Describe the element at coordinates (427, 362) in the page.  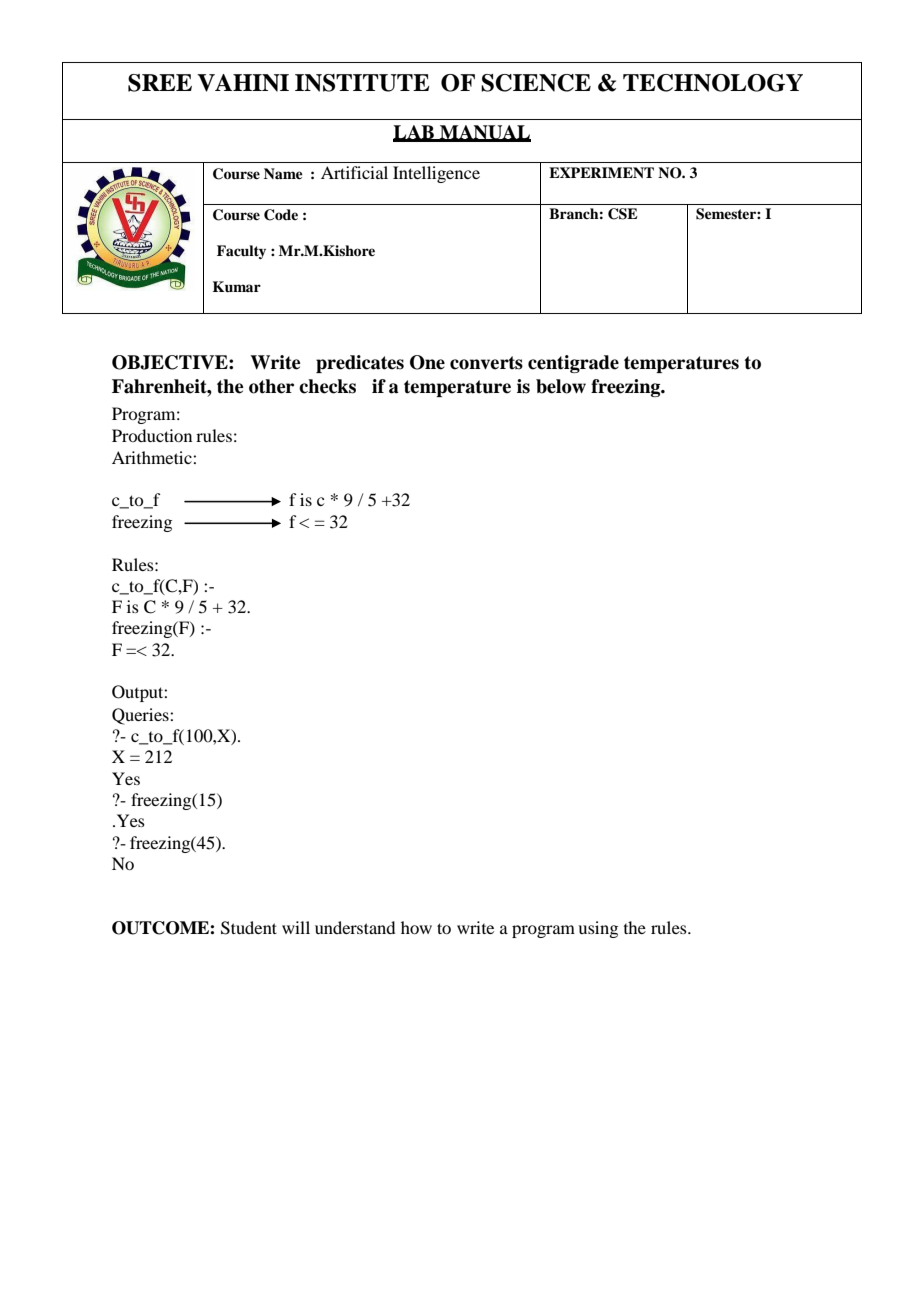
I see `One` at that location.
